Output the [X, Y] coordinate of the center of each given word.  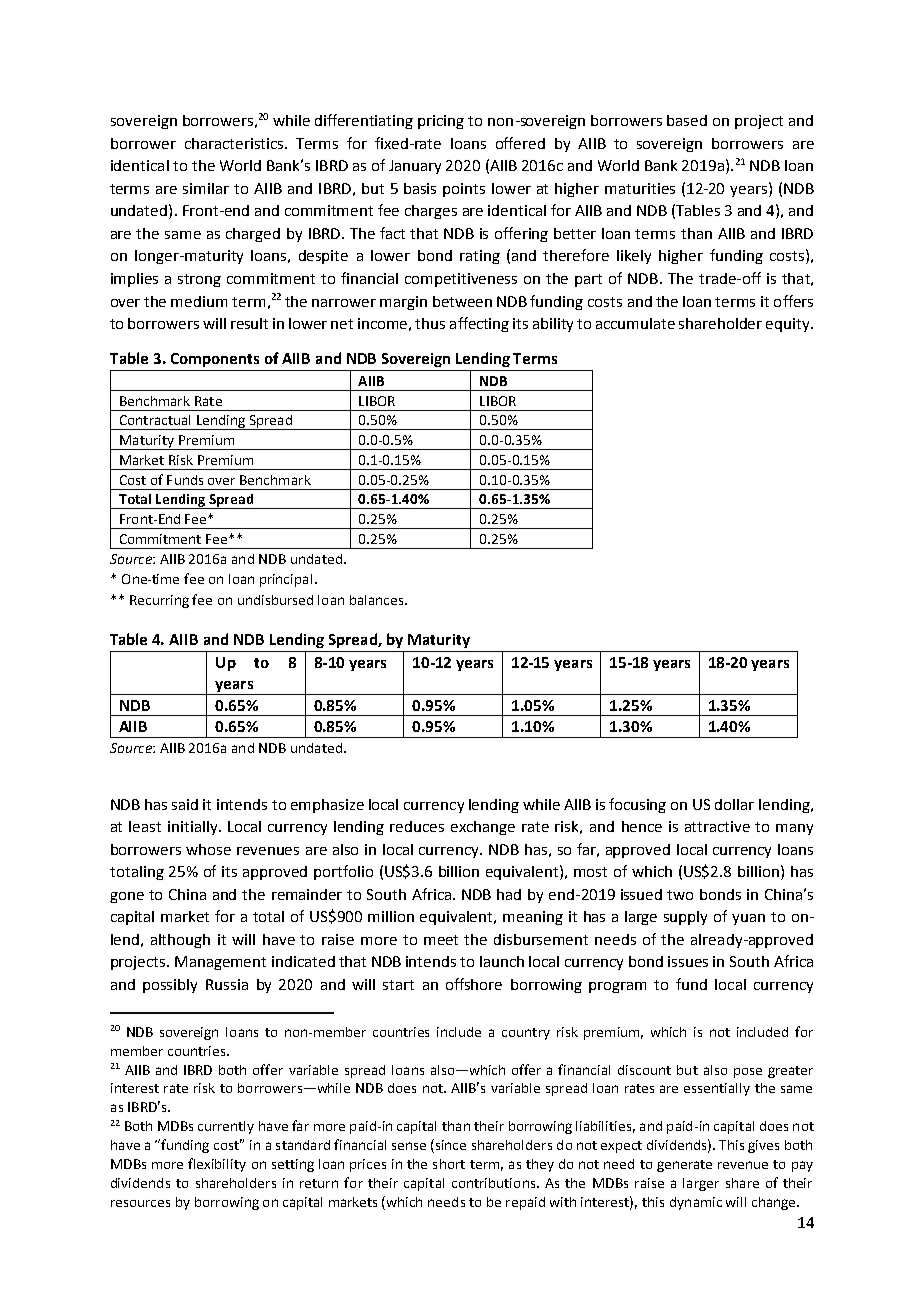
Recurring [159, 601]
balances [378, 600]
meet [441, 940]
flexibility [217, 1165]
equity [789, 325]
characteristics [234, 143]
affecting [479, 324]
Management [220, 963]
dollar [734, 804]
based [687, 120]
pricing [441, 122]
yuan [748, 919]
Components [215, 360]
